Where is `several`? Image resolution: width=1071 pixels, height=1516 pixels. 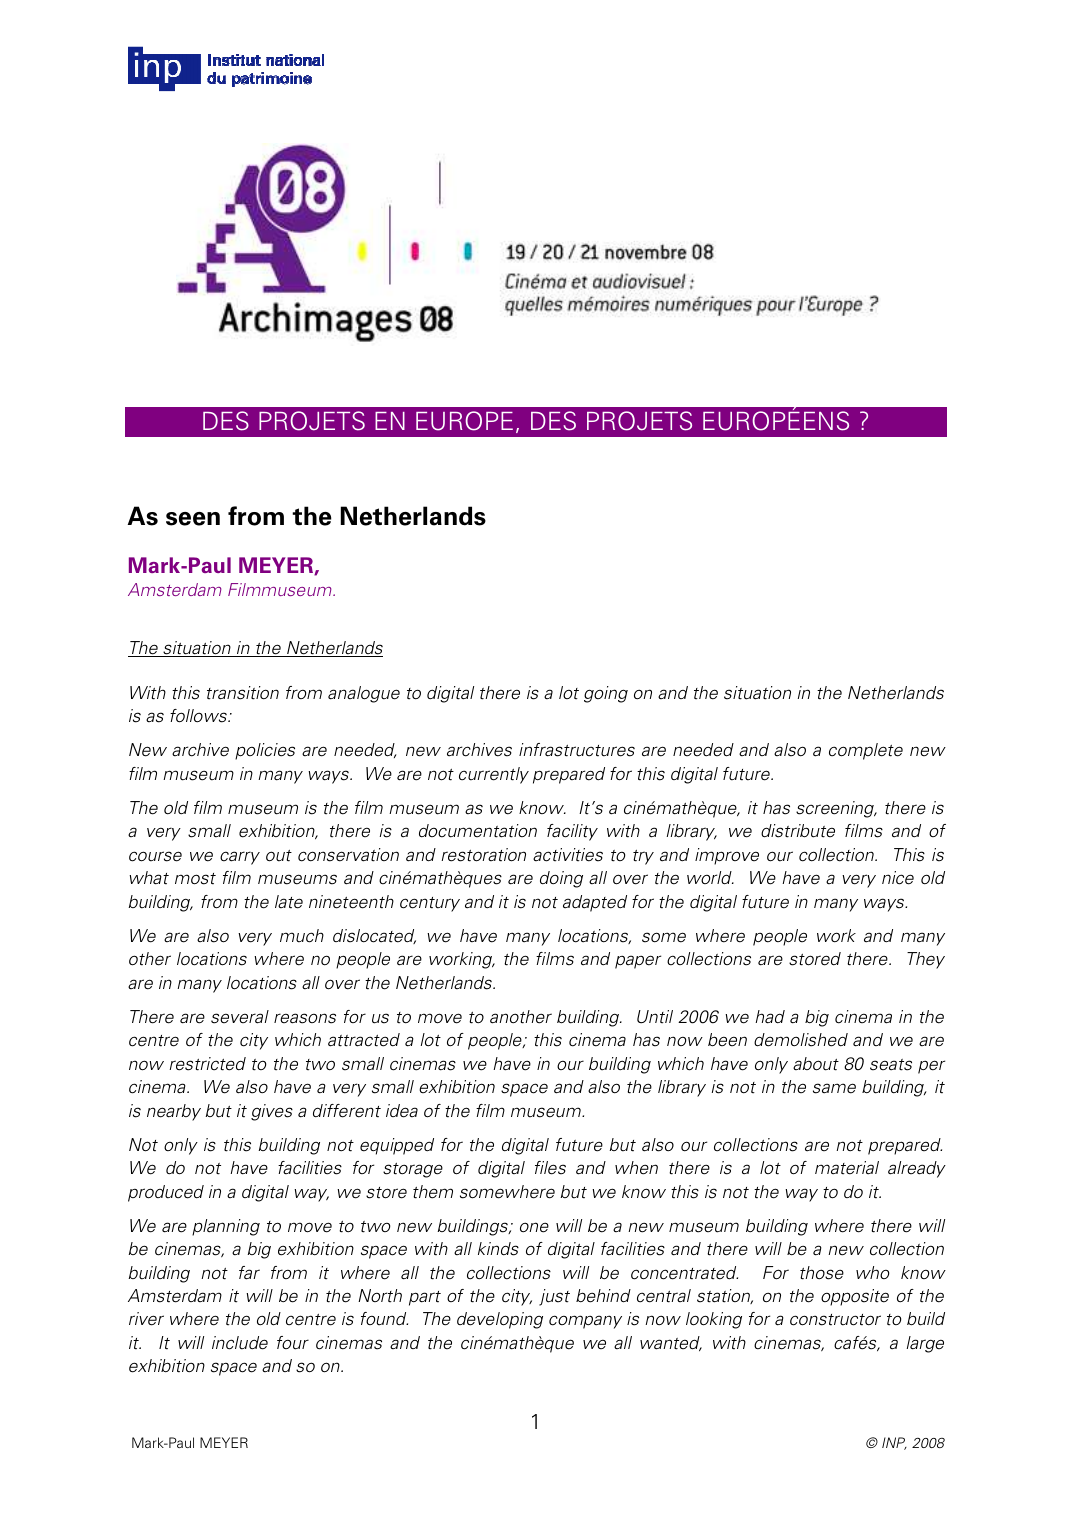 several is located at coordinates (240, 1017).
